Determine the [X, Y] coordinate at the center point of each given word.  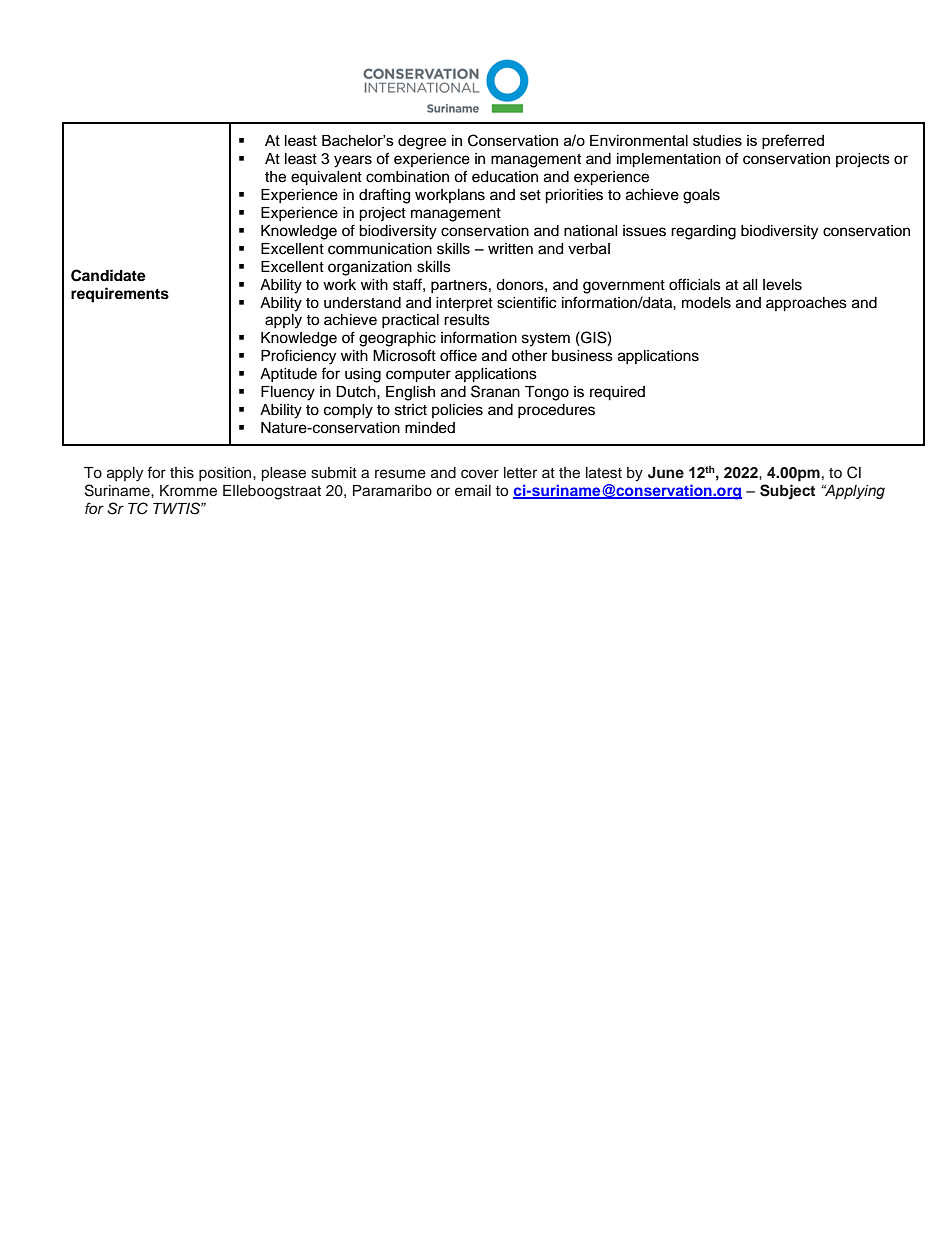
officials [695, 284]
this [182, 473]
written [510, 249]
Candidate [108, 275]
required [617, 393]
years [353, 161]
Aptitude [288, 375]
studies [717, 140]
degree [422, 142]
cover [480, 474]
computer [418, 376]
